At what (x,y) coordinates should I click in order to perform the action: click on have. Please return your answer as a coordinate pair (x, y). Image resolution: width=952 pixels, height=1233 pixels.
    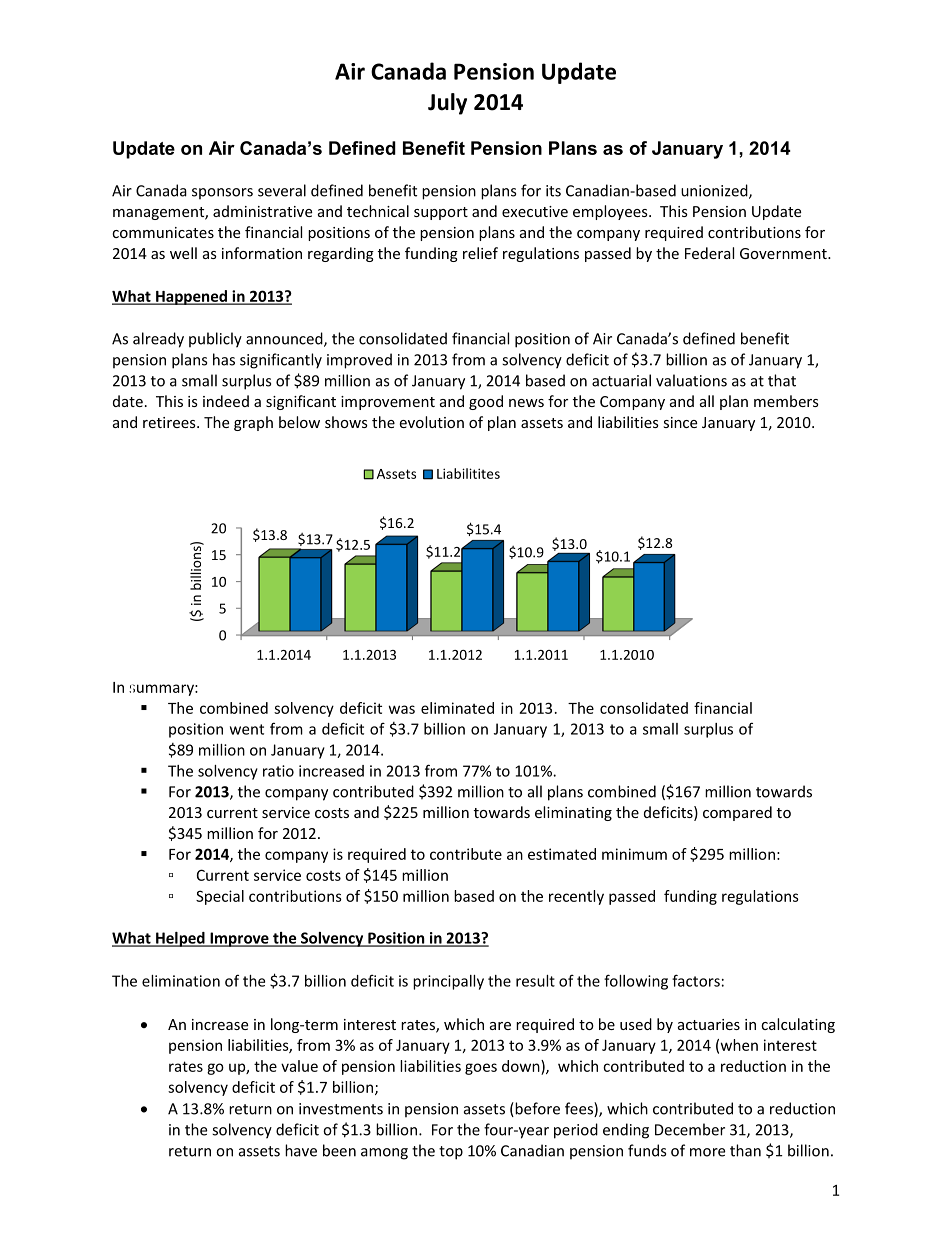
    Looking at the image, I should click on (301, 1150).
